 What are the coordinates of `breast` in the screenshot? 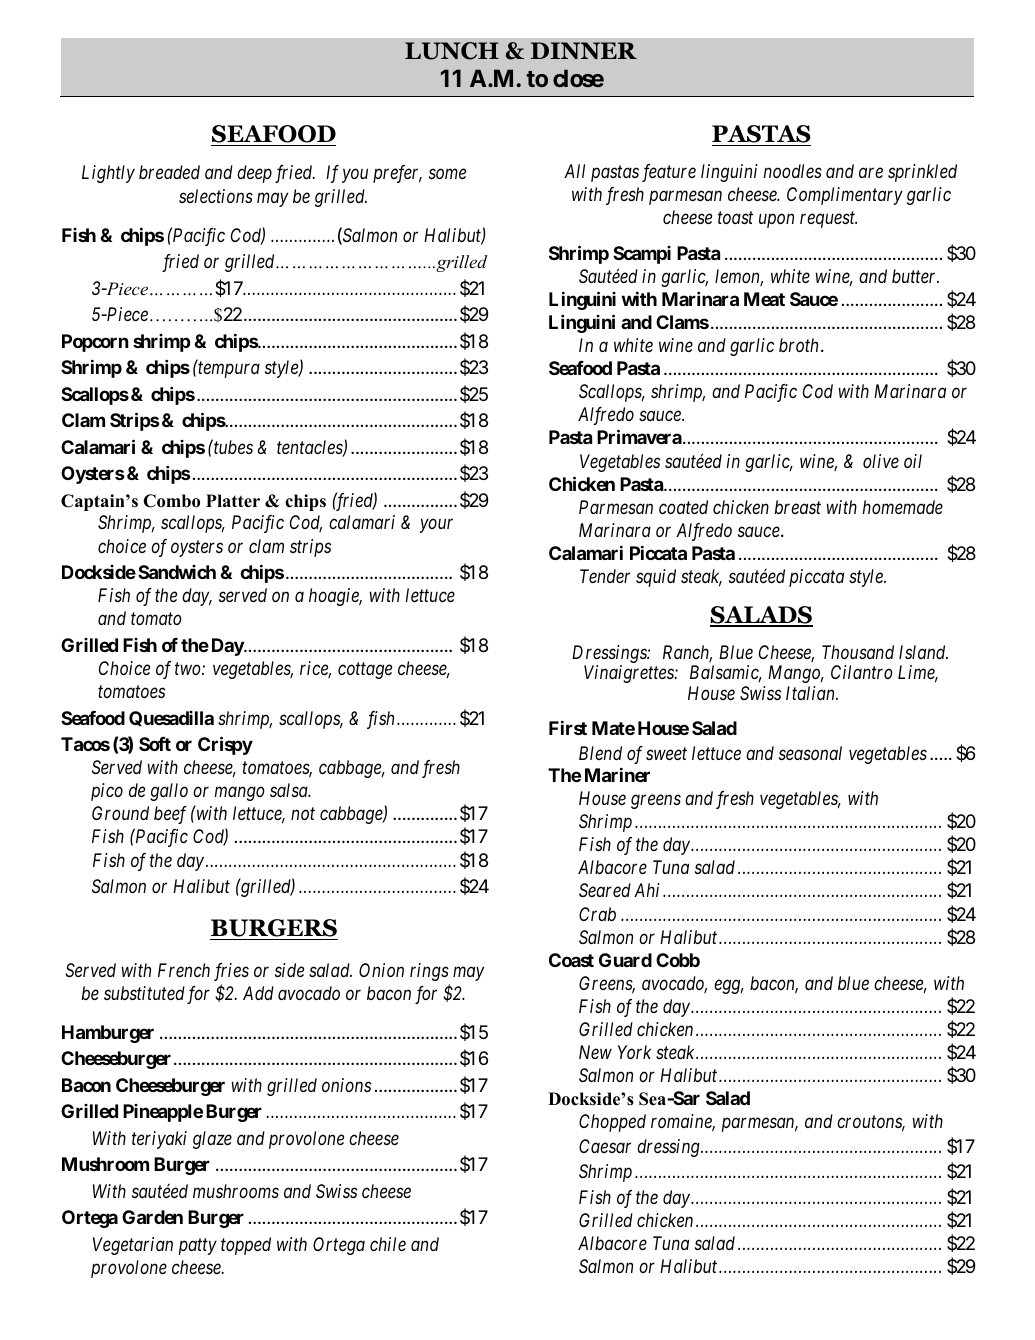 It's located at (798, 507).
